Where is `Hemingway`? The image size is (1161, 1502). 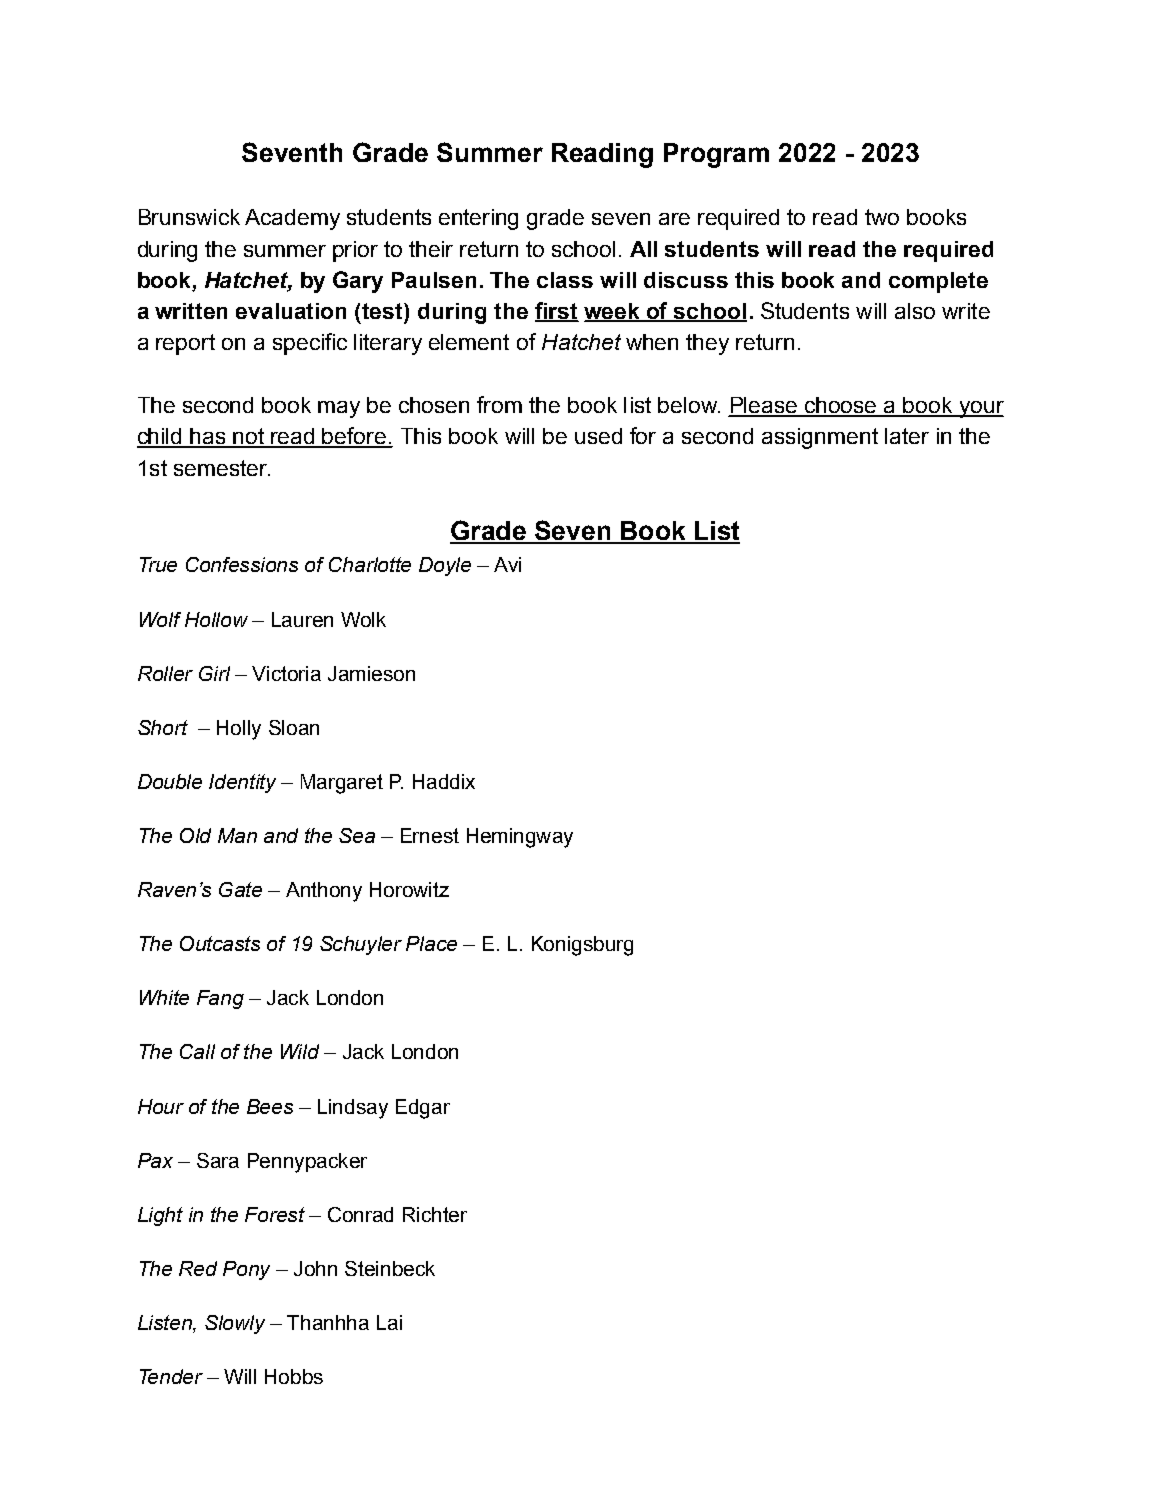
Hemingway is located at coordinates (520, 838).
